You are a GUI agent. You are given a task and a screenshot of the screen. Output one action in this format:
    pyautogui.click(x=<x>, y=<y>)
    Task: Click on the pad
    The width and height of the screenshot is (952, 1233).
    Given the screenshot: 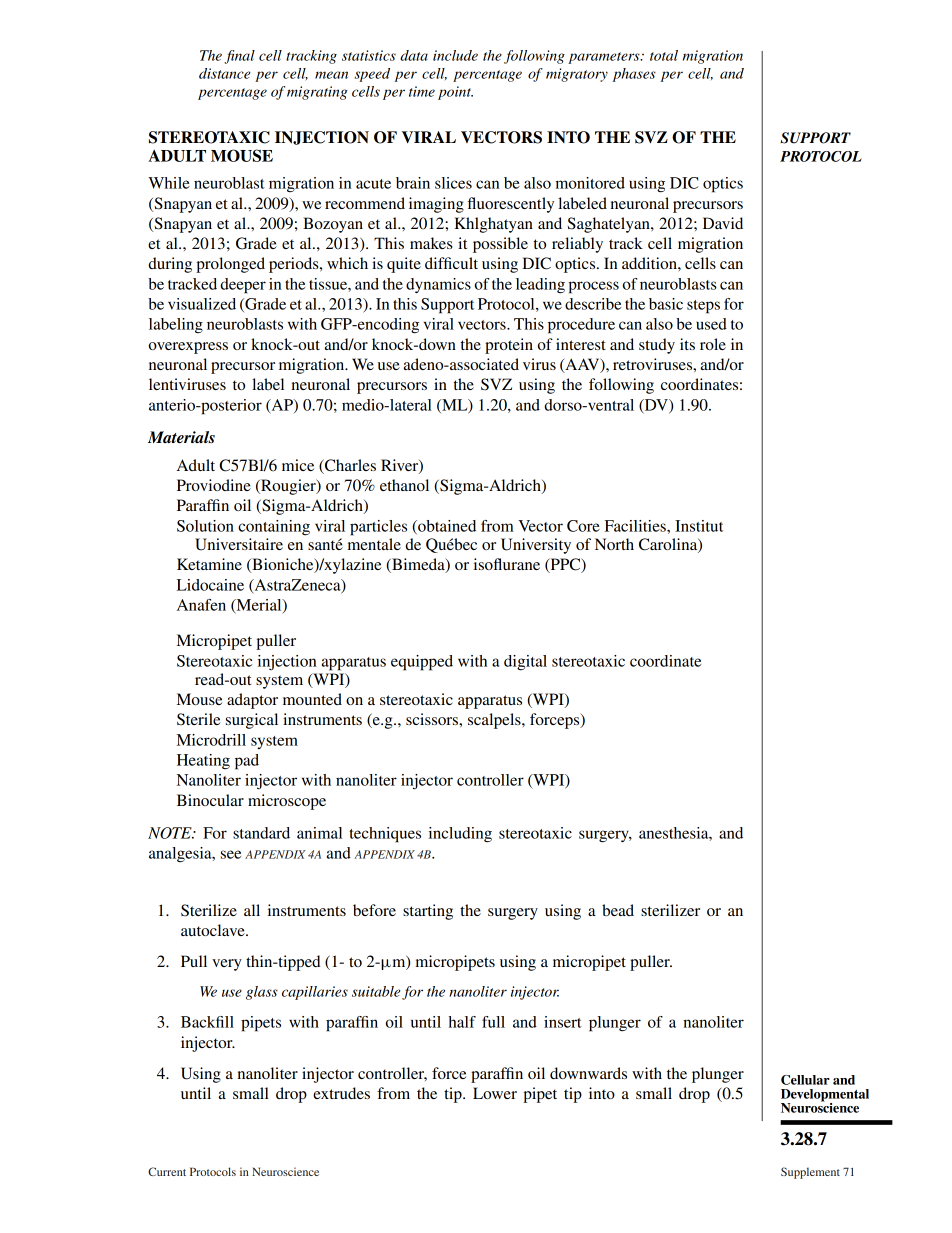 What is the action you would take?
    pyautogui.click(x=247, y=762)
